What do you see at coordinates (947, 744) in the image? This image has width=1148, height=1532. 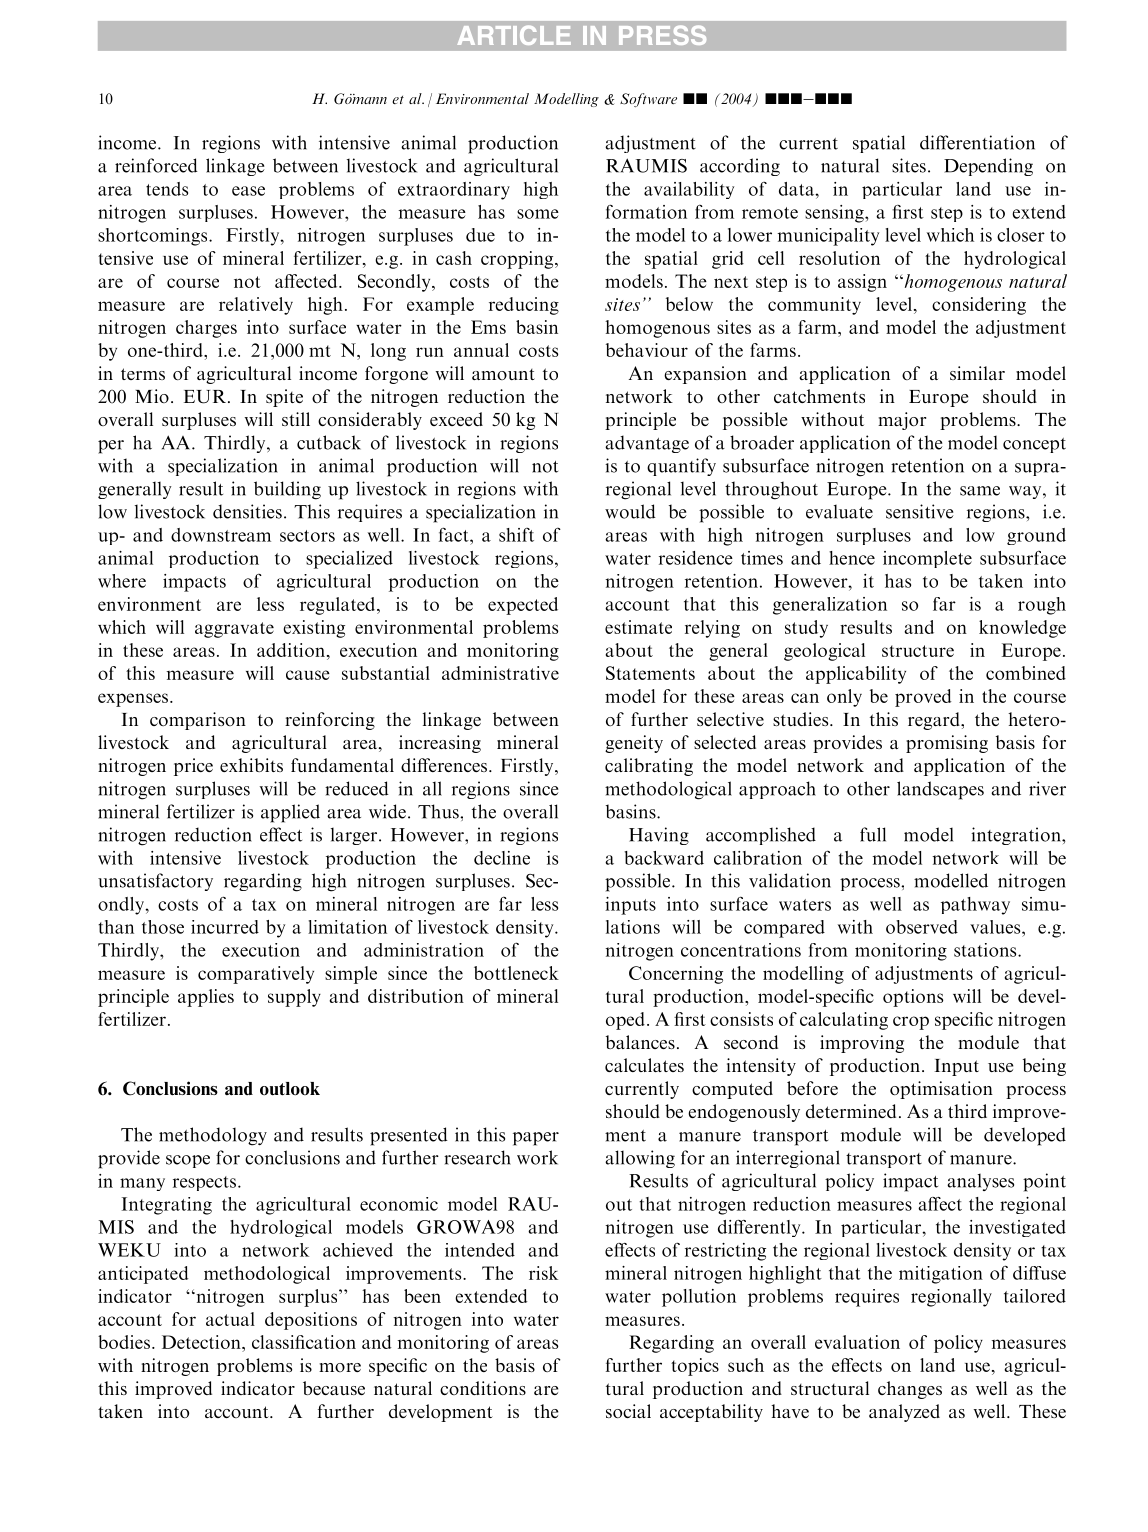 I see `promising` at bounding box center [947, 744].
